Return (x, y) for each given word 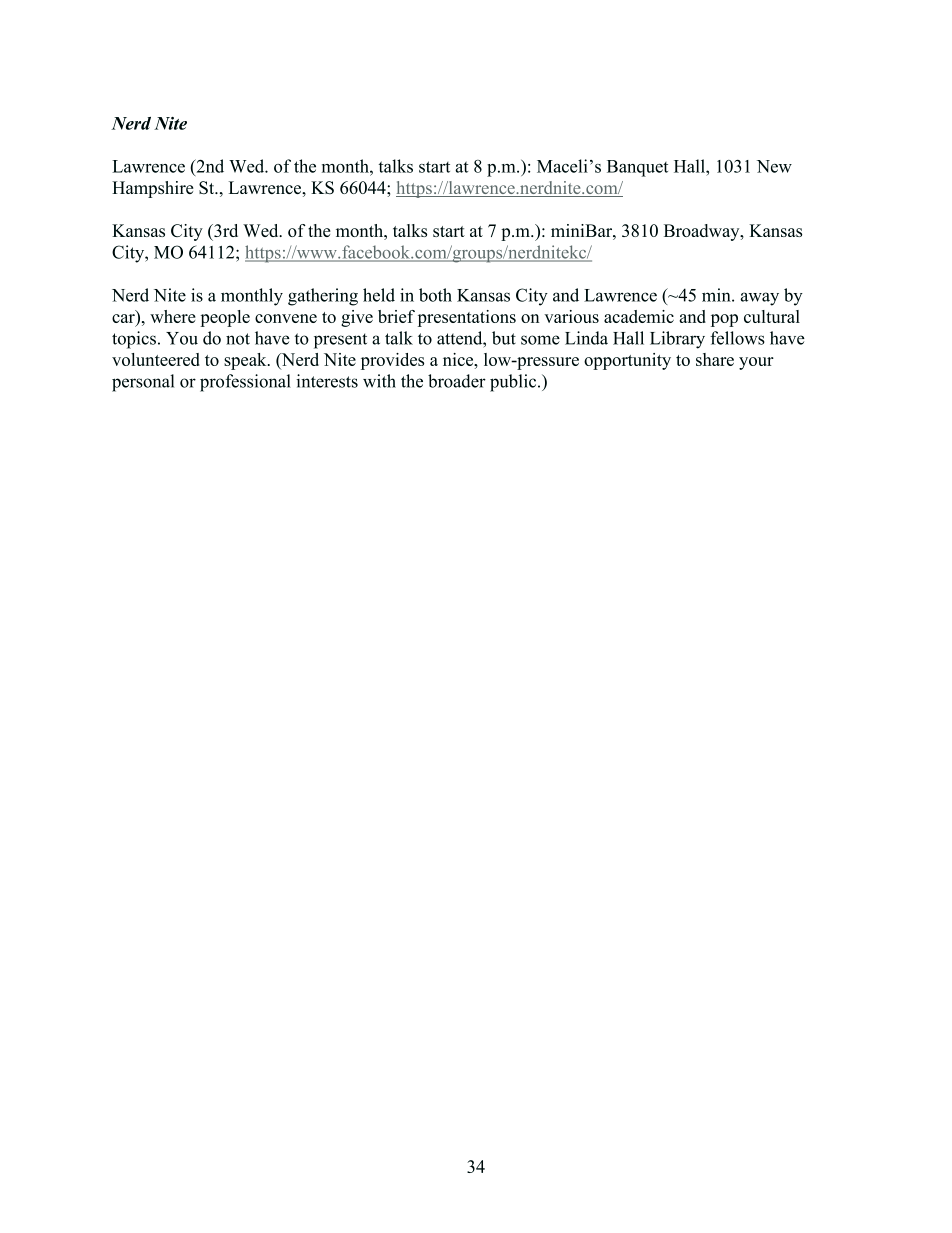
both (435, 295)
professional (245, 383)
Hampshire (153, 189)
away (760, 299)
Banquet (637, 168)
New (774, 166)
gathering (323, 297)
